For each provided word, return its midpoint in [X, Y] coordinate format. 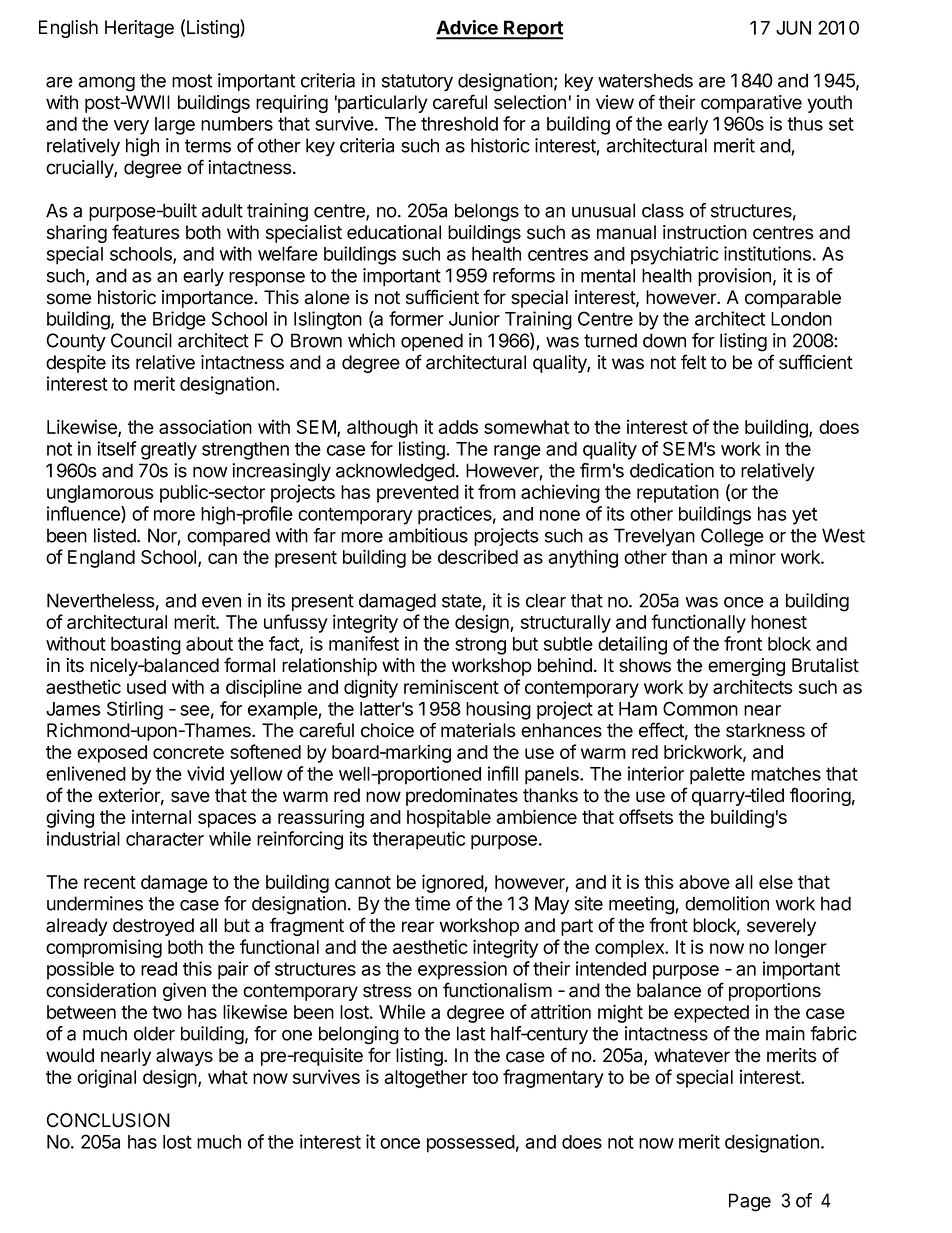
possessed [471, 1144]
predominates [462, 797]
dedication [672, 470]
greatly [169, 451]
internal [161, 816]
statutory [417, 82]
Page [750, 1202]
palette [717, 776]
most [192, 81]
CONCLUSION [108, 1120]
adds [458, 427]
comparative [751, 104]
